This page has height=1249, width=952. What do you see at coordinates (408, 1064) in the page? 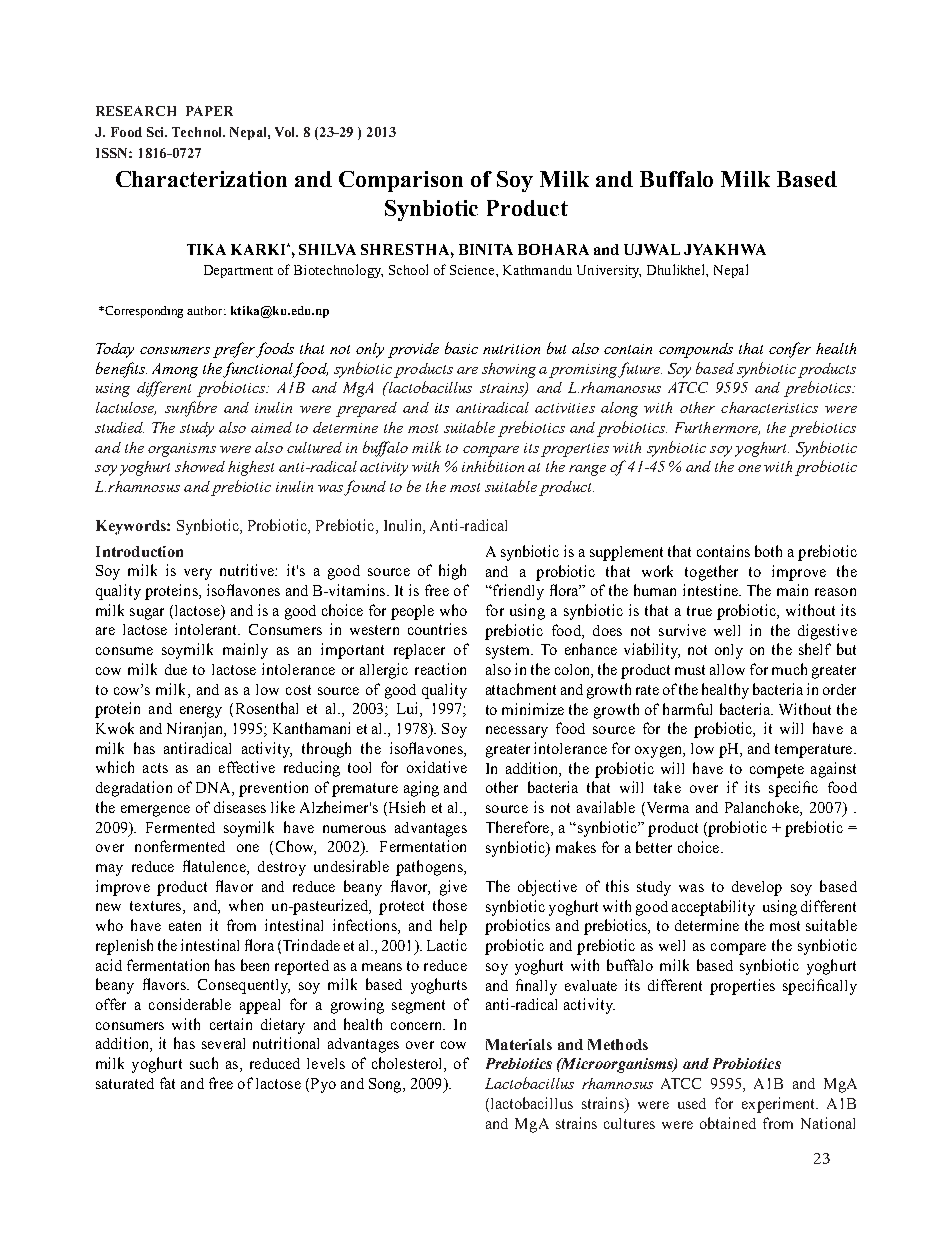
I see `cholesterol` at bounding box center [408, 1064].
